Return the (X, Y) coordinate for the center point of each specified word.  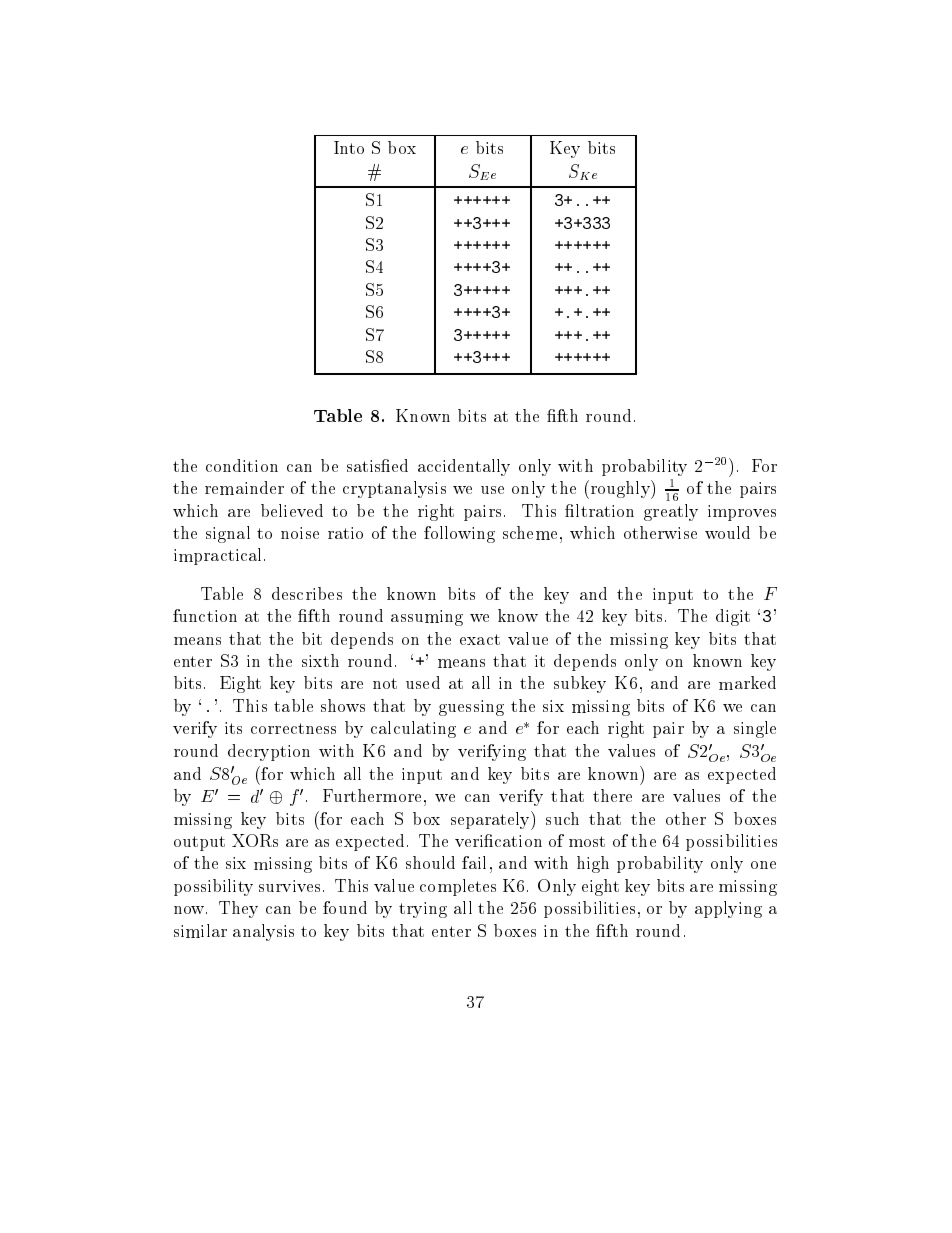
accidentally (464, 467)
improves (742, 513)
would (727, 532)
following (459, 534)
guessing (471, 708)
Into (349, 147)
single (755, 729)
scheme (530, 533)
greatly (671, 512)
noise (300, 533)
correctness (293, 728)
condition (242, 465)
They (238, 909)
